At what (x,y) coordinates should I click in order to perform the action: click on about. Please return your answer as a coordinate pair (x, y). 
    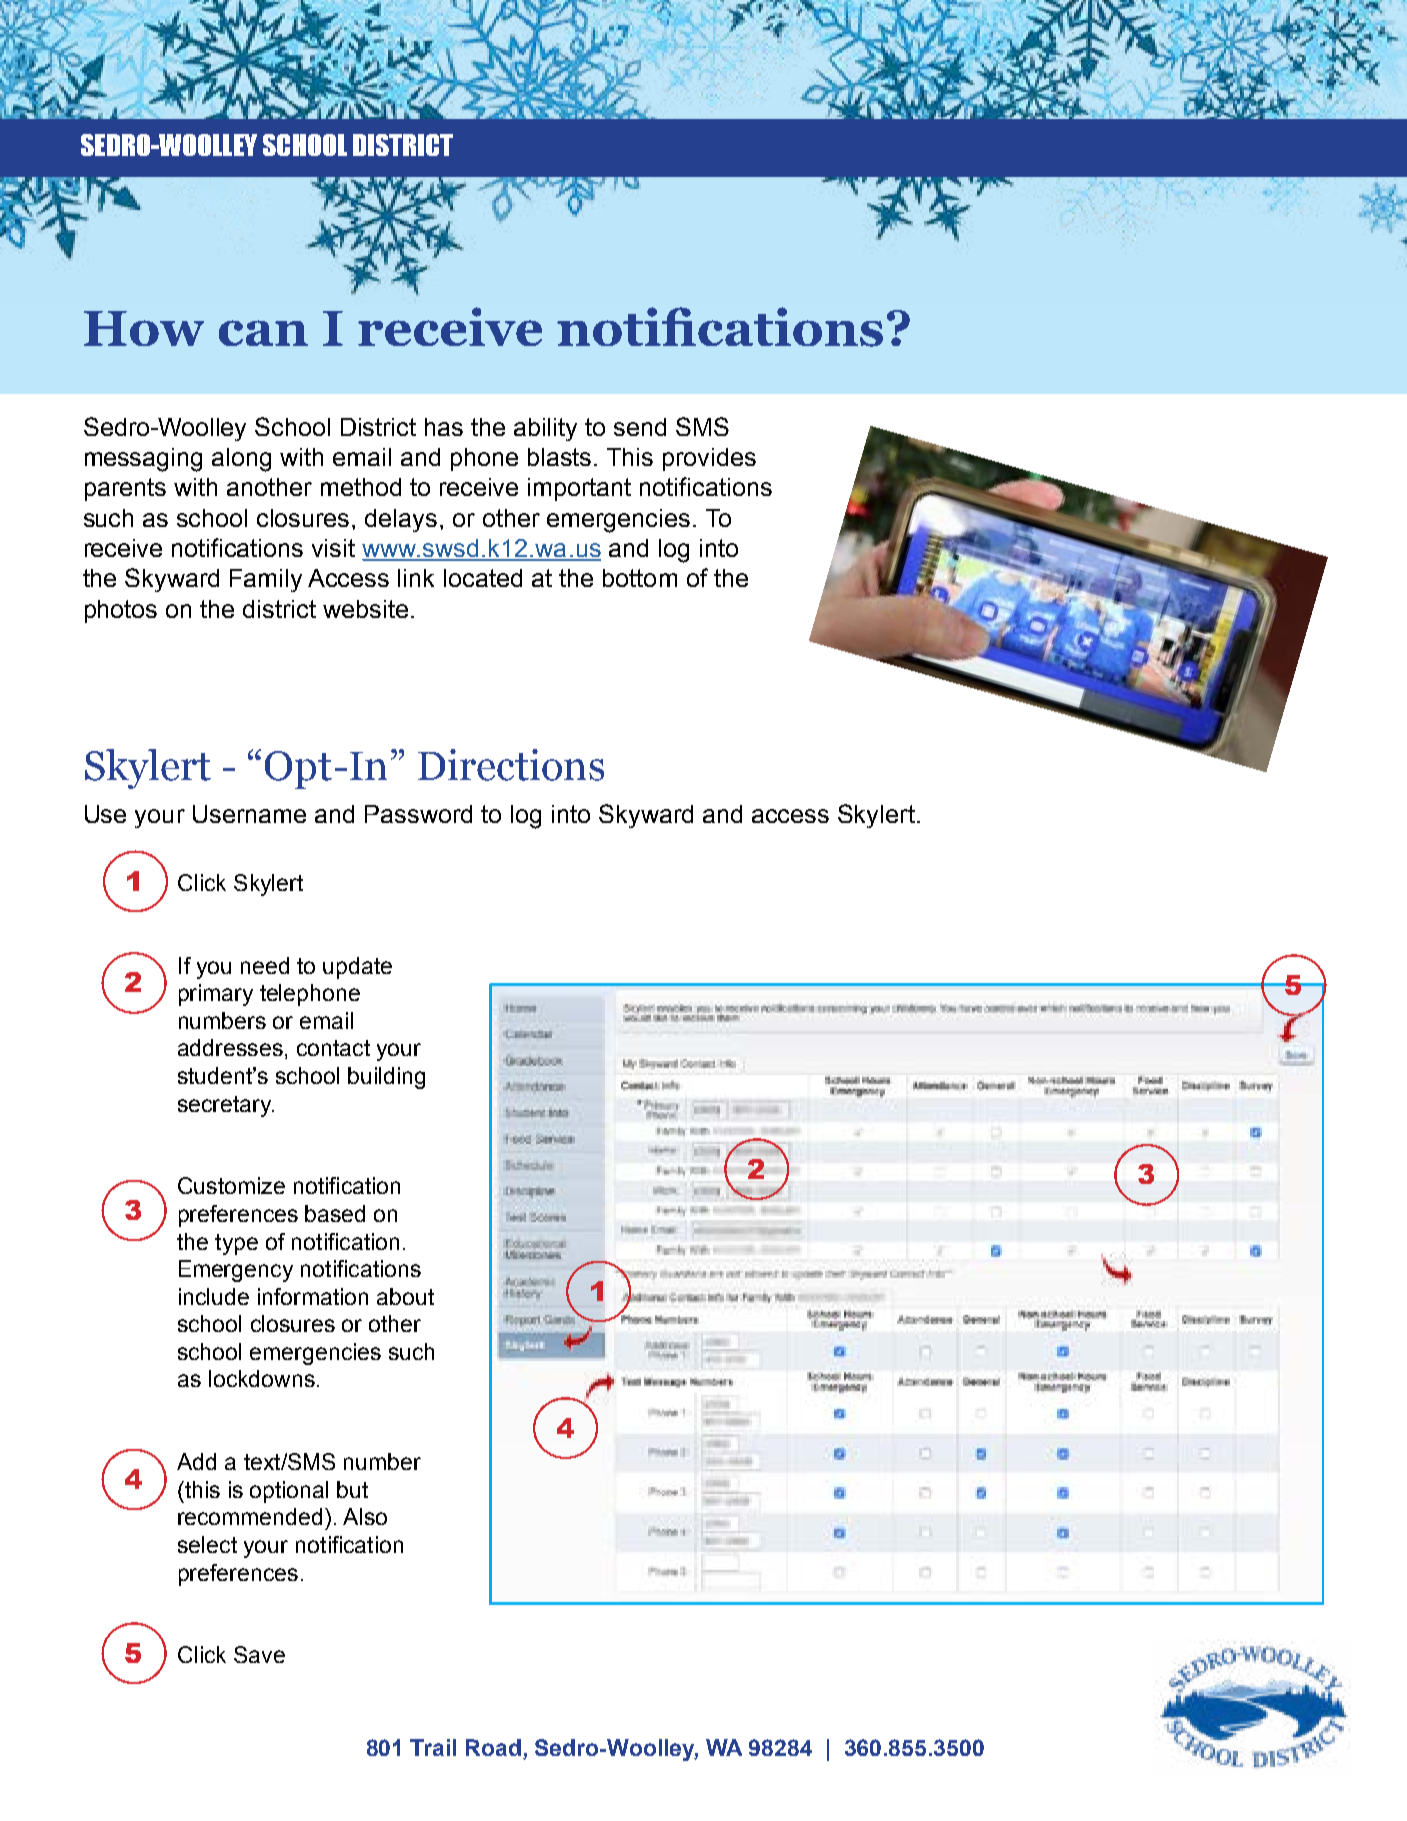
    Looking at the image, I should click on (405, 1296).
